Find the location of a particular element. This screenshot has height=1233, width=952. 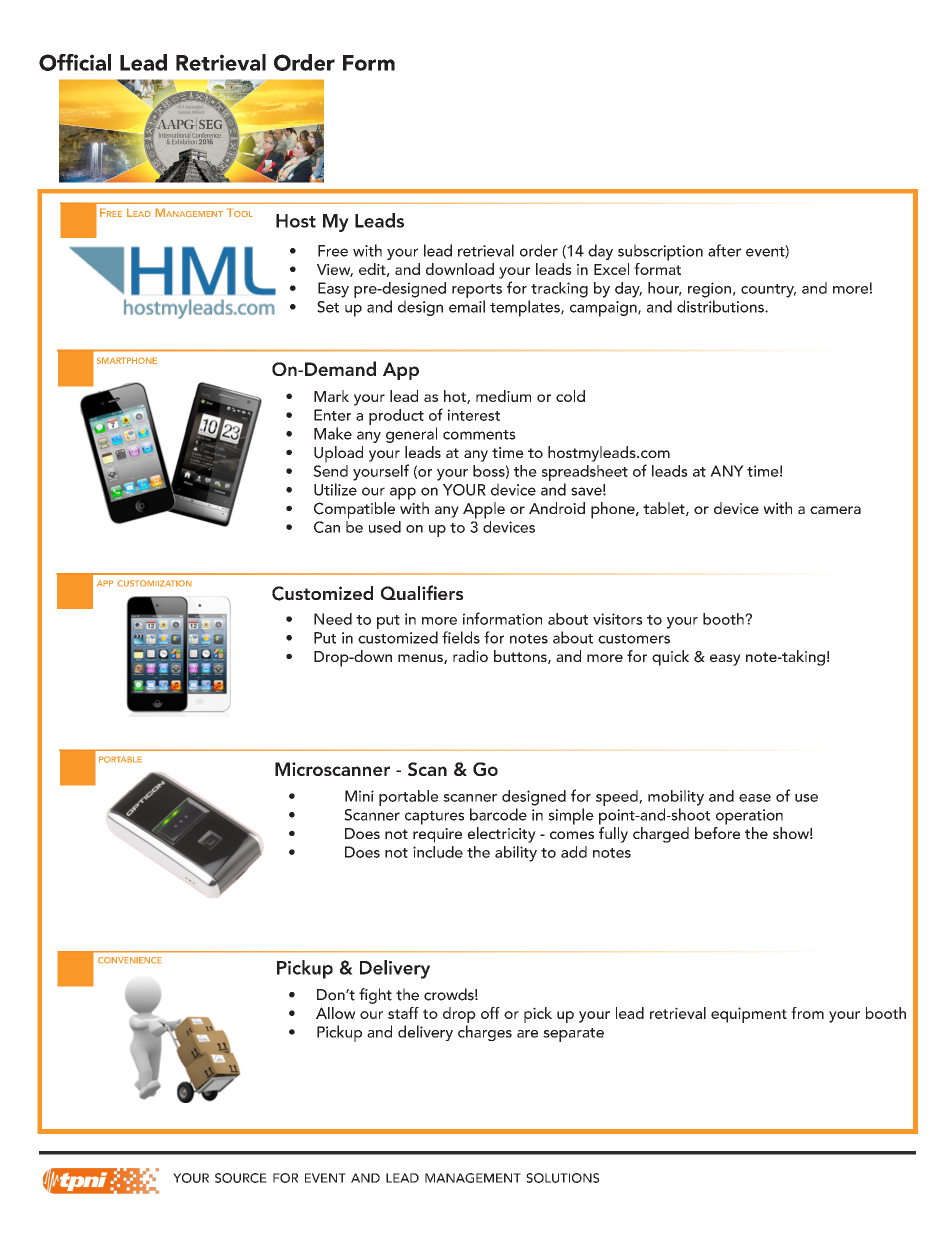

View is located at coordinates (335, 270).
